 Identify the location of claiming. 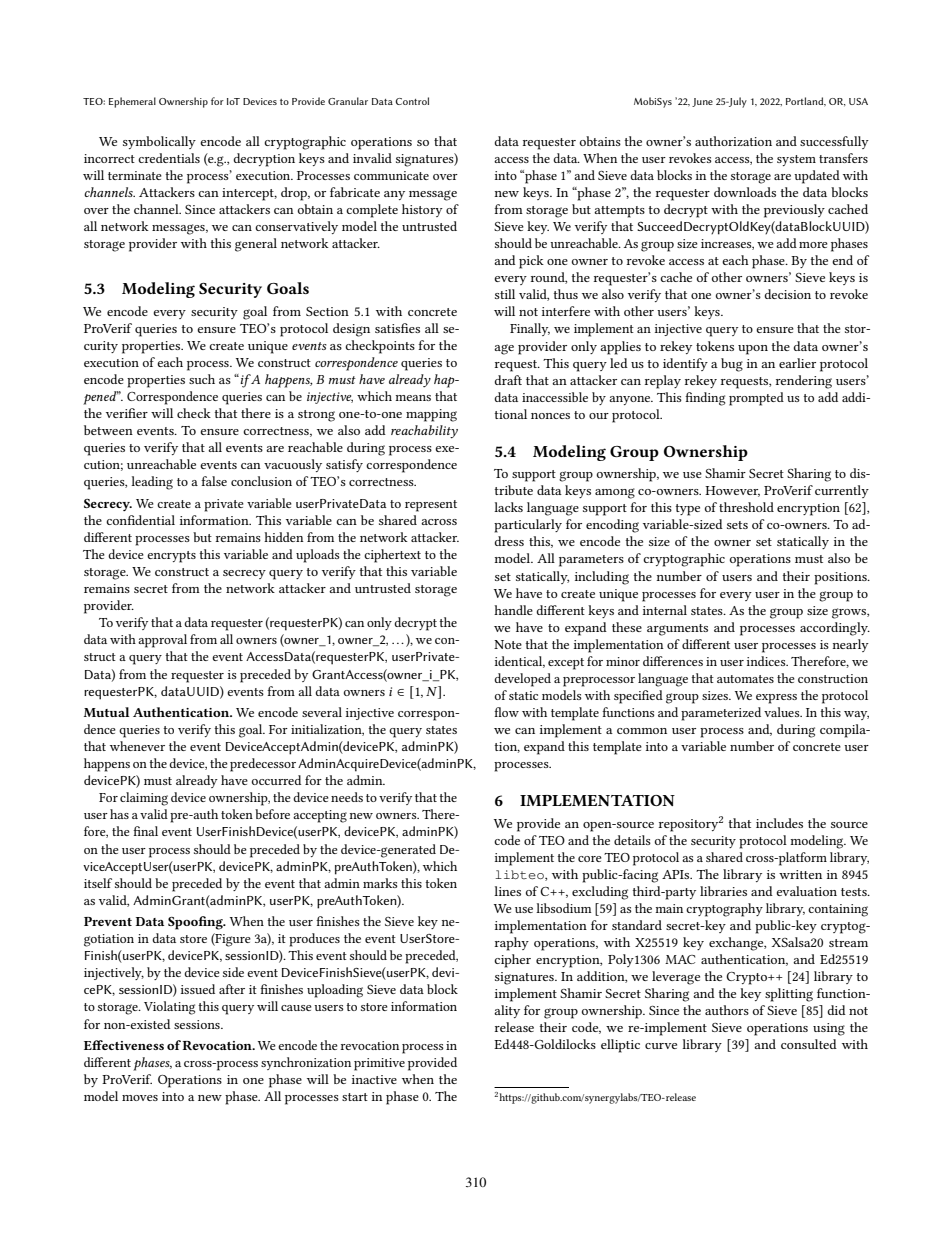
(144, 799).
